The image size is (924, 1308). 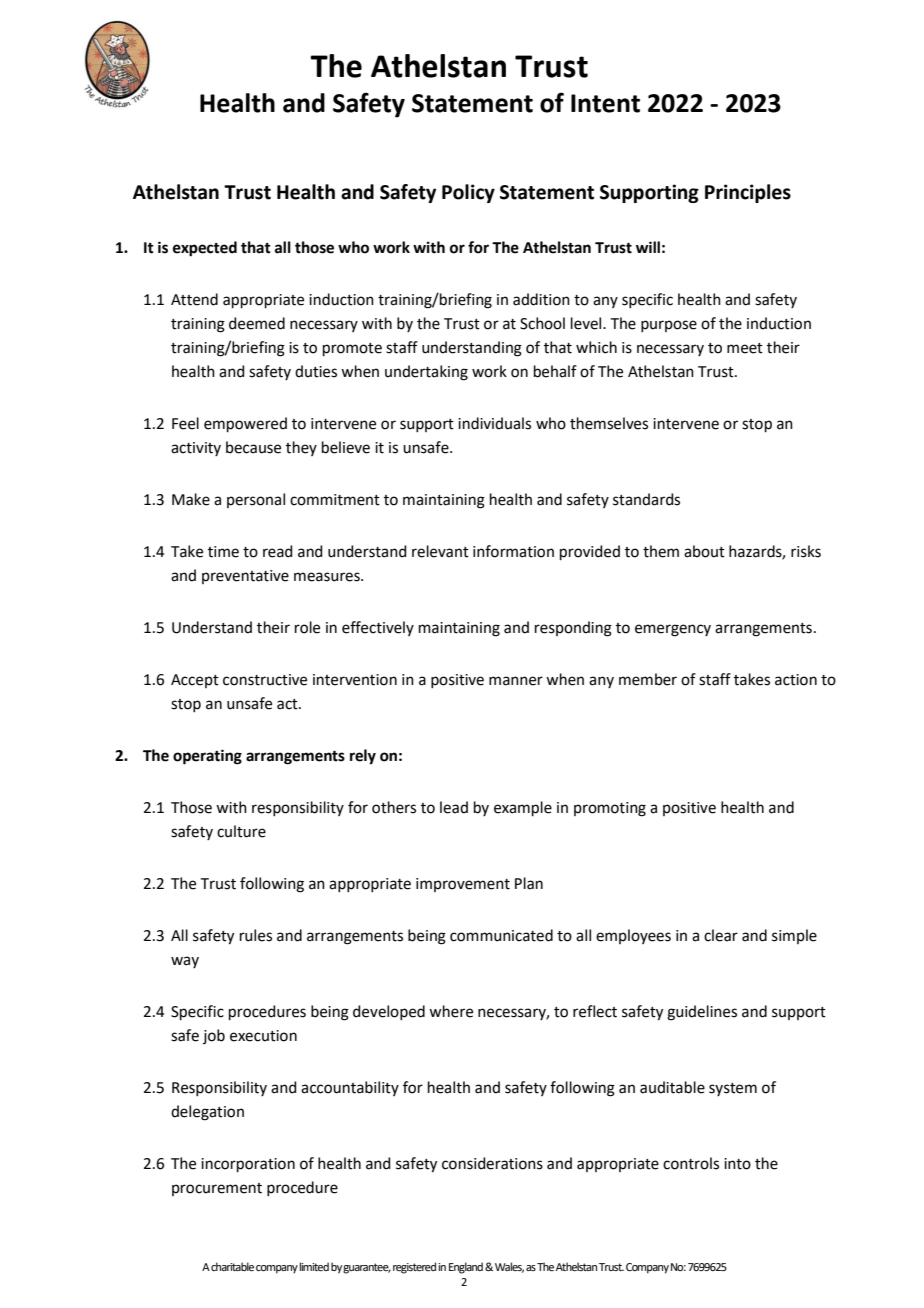 What do you see at coordinates (516, 681) in the screenshot?
I see `manner` at bounding box center [516, 681].
